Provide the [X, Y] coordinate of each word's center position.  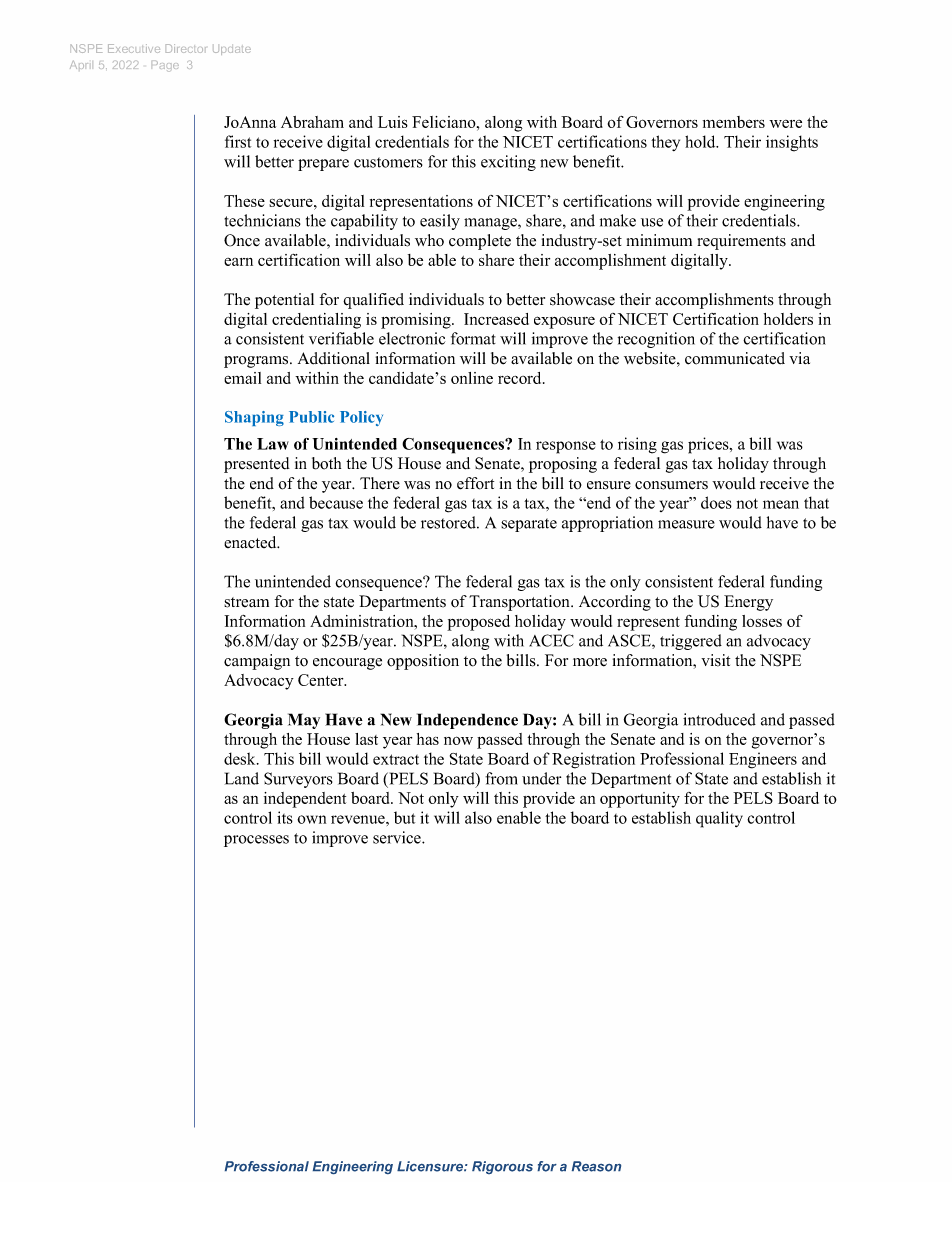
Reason [596, 1166]
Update [232, 50]
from [501, 778]
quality [719, 819]
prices [709, 445]
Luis [393, 122]
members [734, 122]
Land [242, 778]
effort [475, 483]
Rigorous [502, 1167]
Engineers [763, 760]
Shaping [254, 418]
